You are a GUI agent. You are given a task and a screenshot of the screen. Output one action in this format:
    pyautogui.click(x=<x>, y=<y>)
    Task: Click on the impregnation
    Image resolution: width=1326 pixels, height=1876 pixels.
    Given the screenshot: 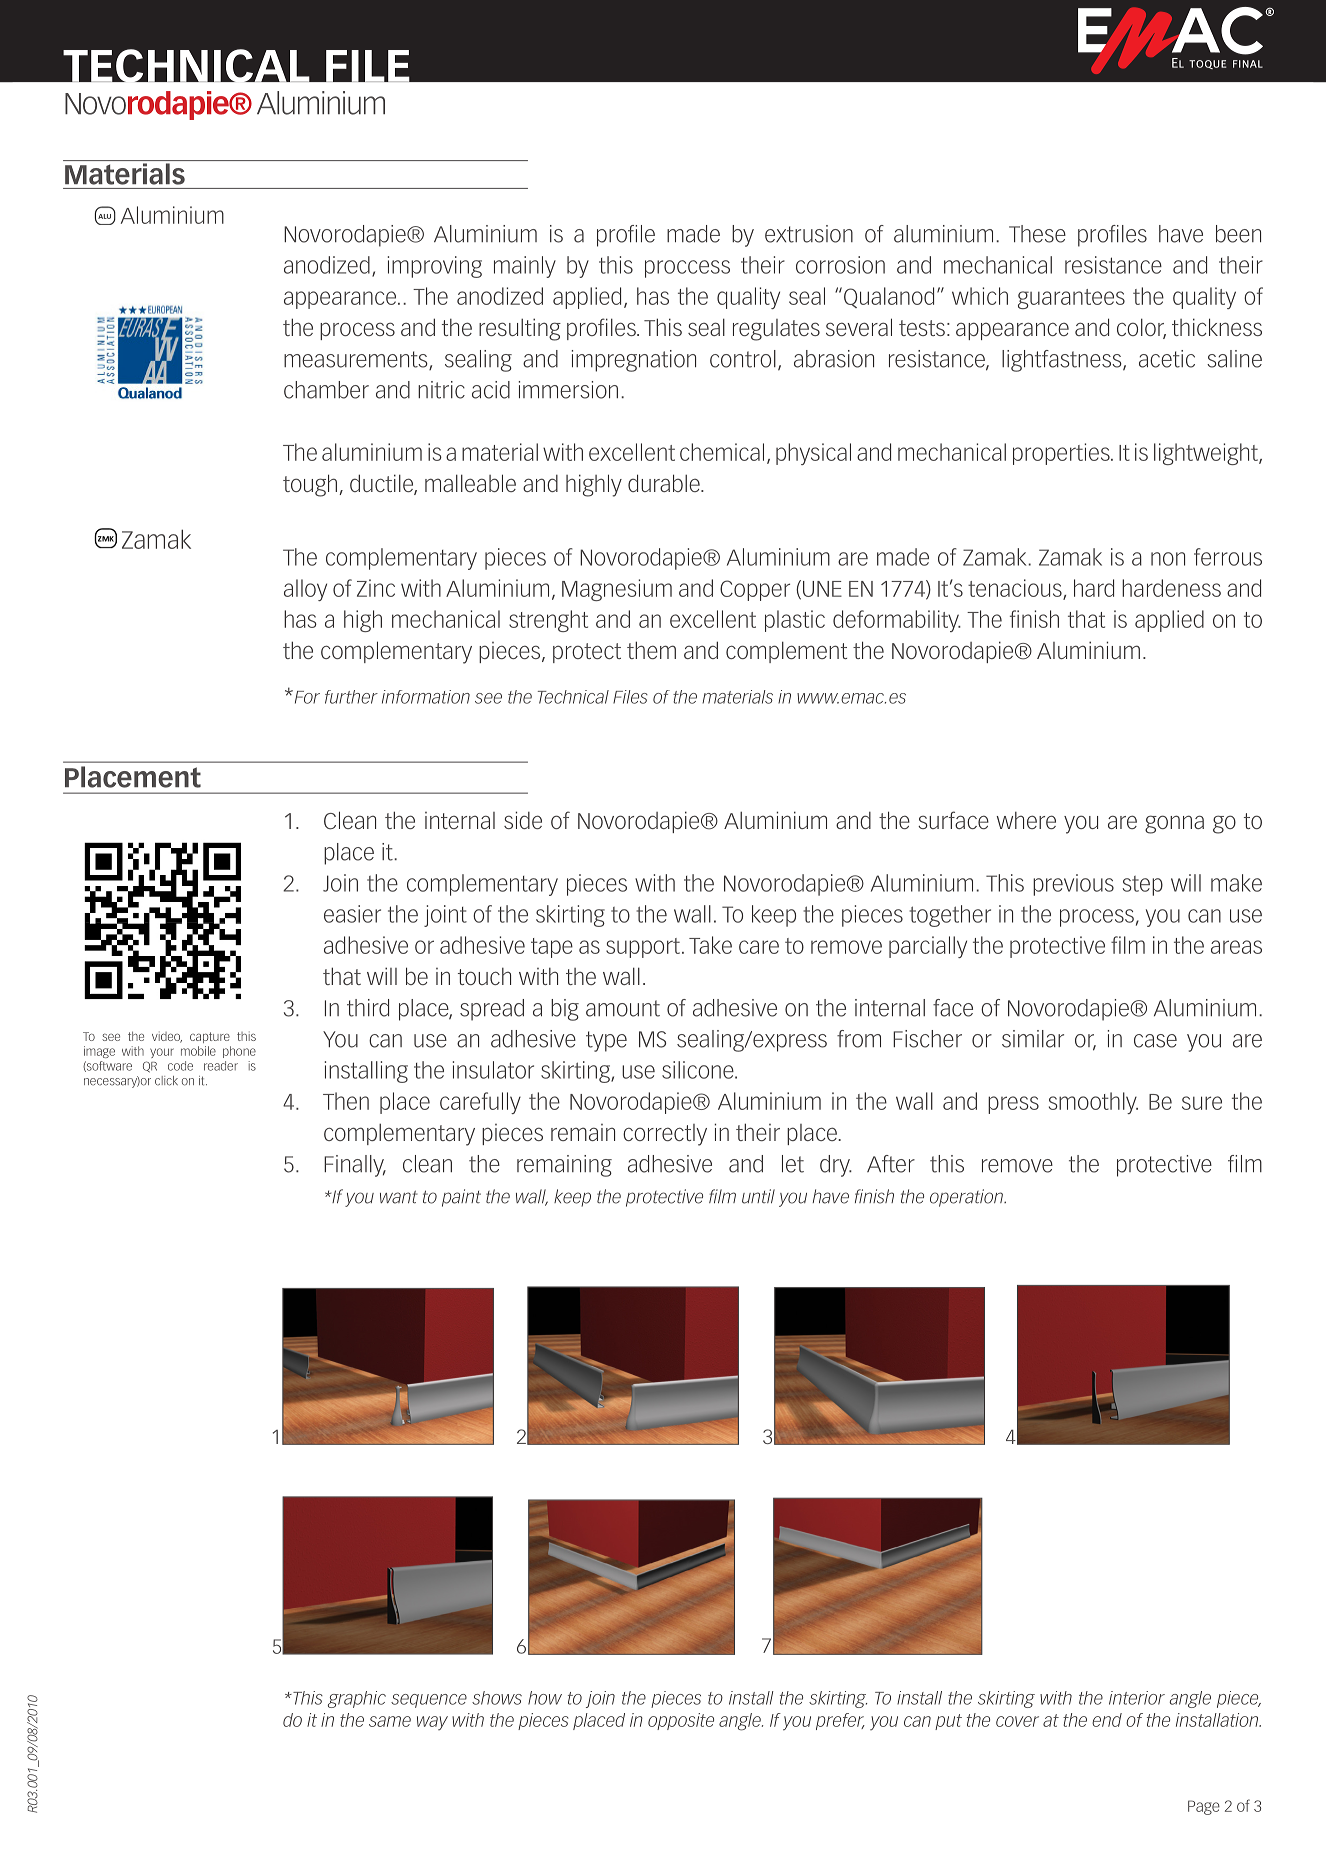 What is the action you would take?
    pyautogui.click(x=633, y=361)
